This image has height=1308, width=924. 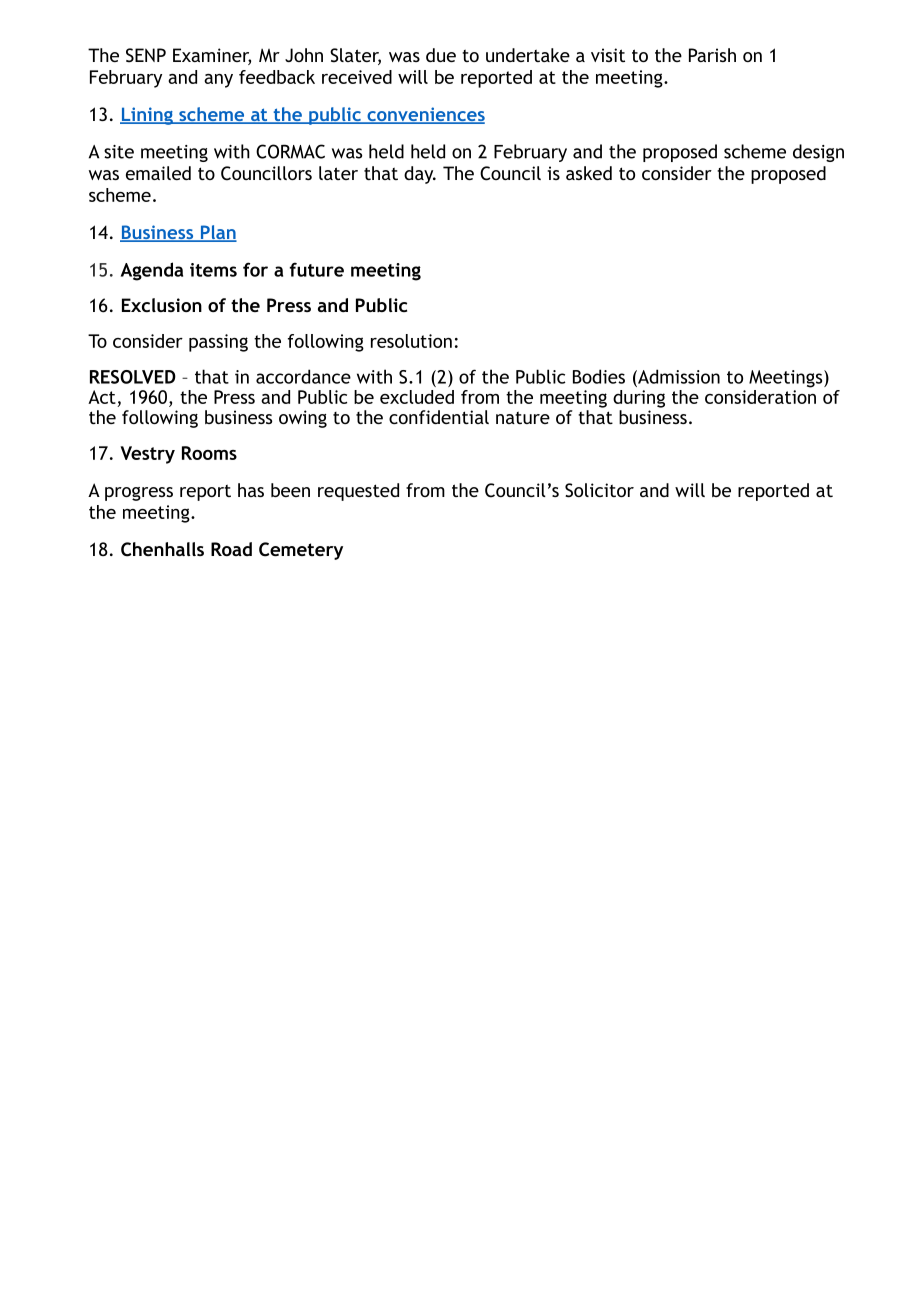 What do you see at coordinates (218, 81) in the image?
I see `any` at bounding box center [218, 81].
